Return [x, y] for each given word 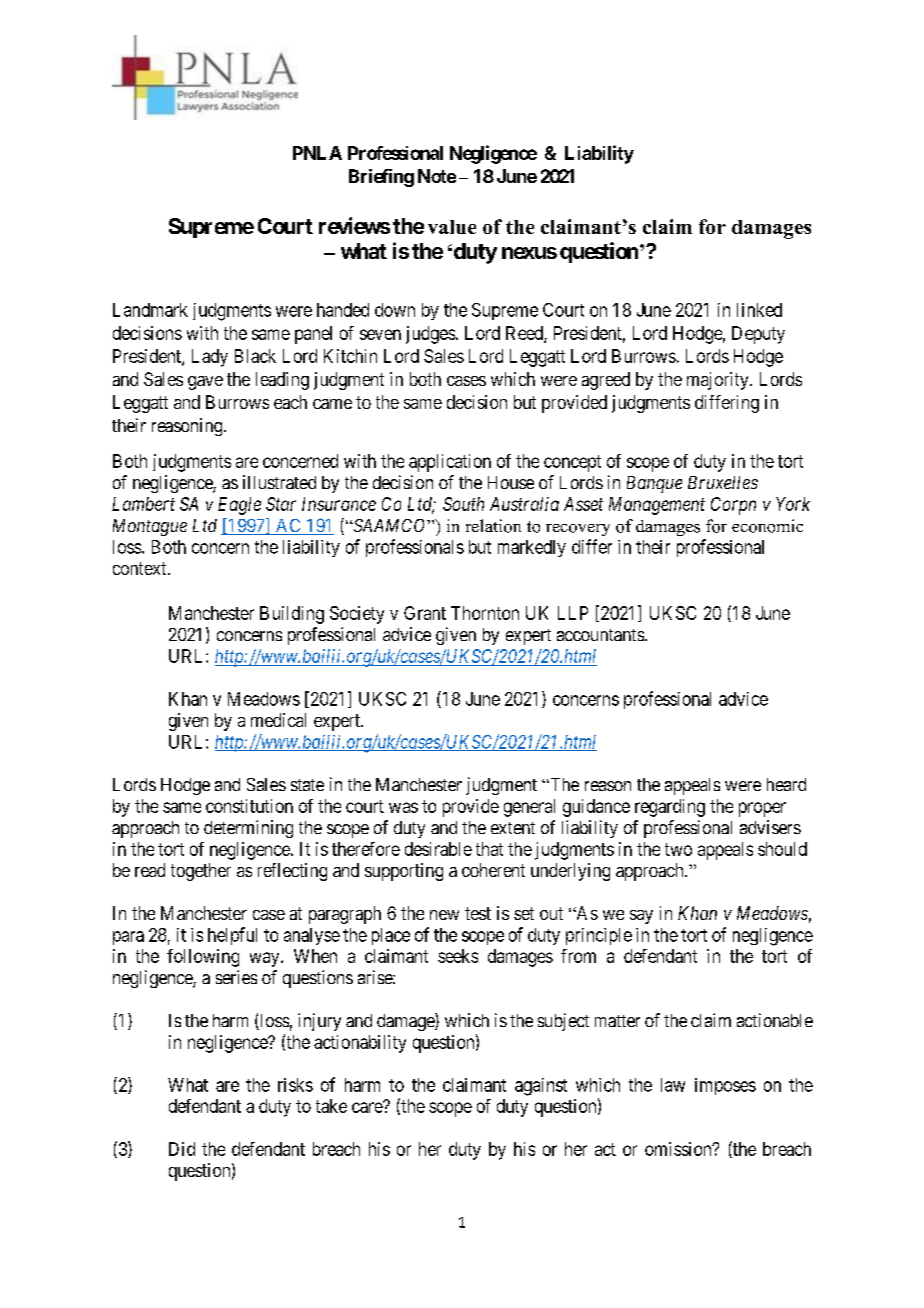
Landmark [150, 310]
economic [767, 526]
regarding [670, 808]
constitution [249, 806]
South [463, 504]
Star [281, 504]
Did [182, 1149]
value [452, 227]
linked [759, 310]
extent [513, 828]
